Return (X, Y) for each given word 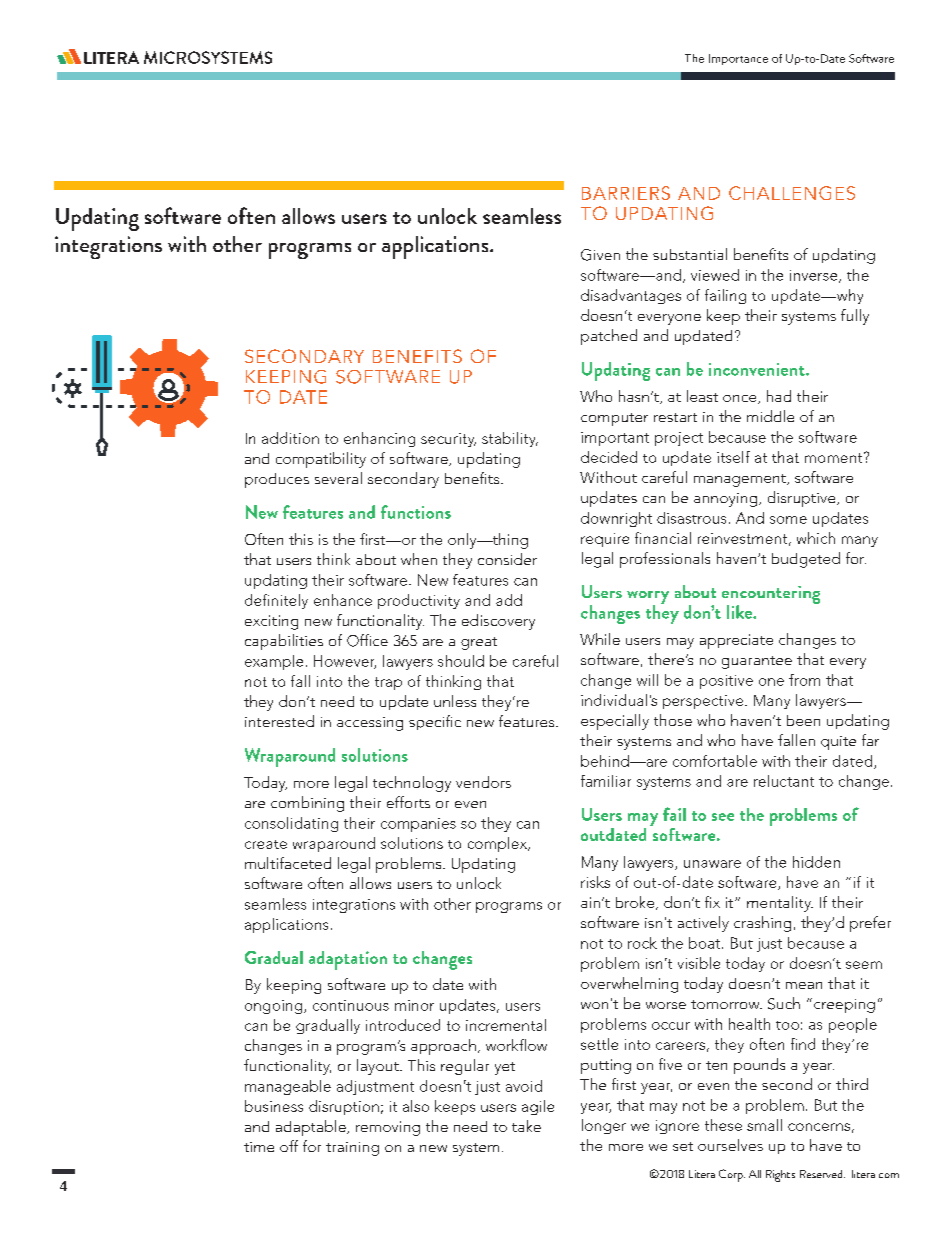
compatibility (321, 460)
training (352, 1149)
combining (307, 804)
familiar (606, 781)
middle (770, 416)
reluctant (784, 781)
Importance (738, 59)
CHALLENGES (792, 193)
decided (609, 457)
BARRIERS (626, 193)
